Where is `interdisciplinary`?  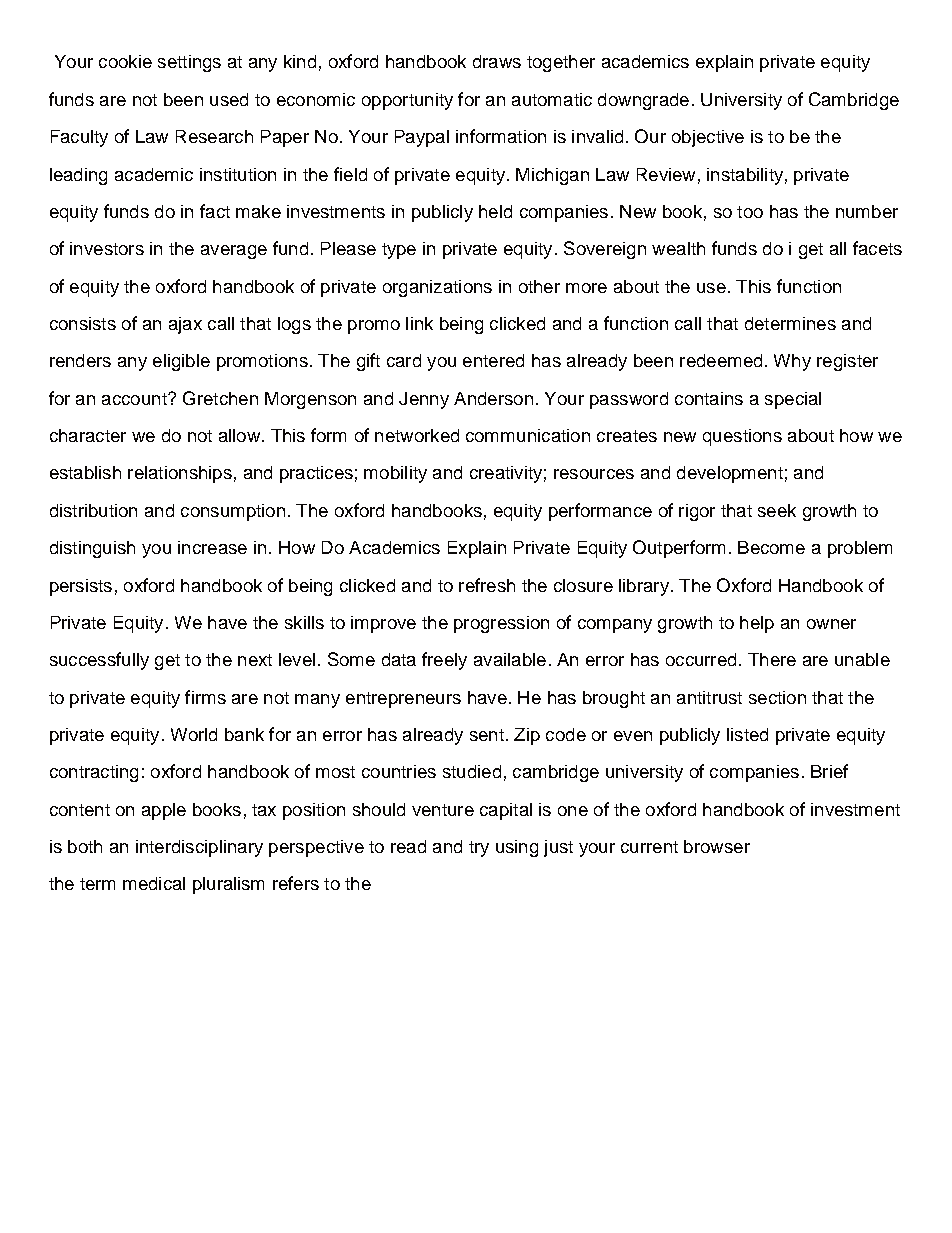
interdisciplinary is located at coordinates (199, 848).
